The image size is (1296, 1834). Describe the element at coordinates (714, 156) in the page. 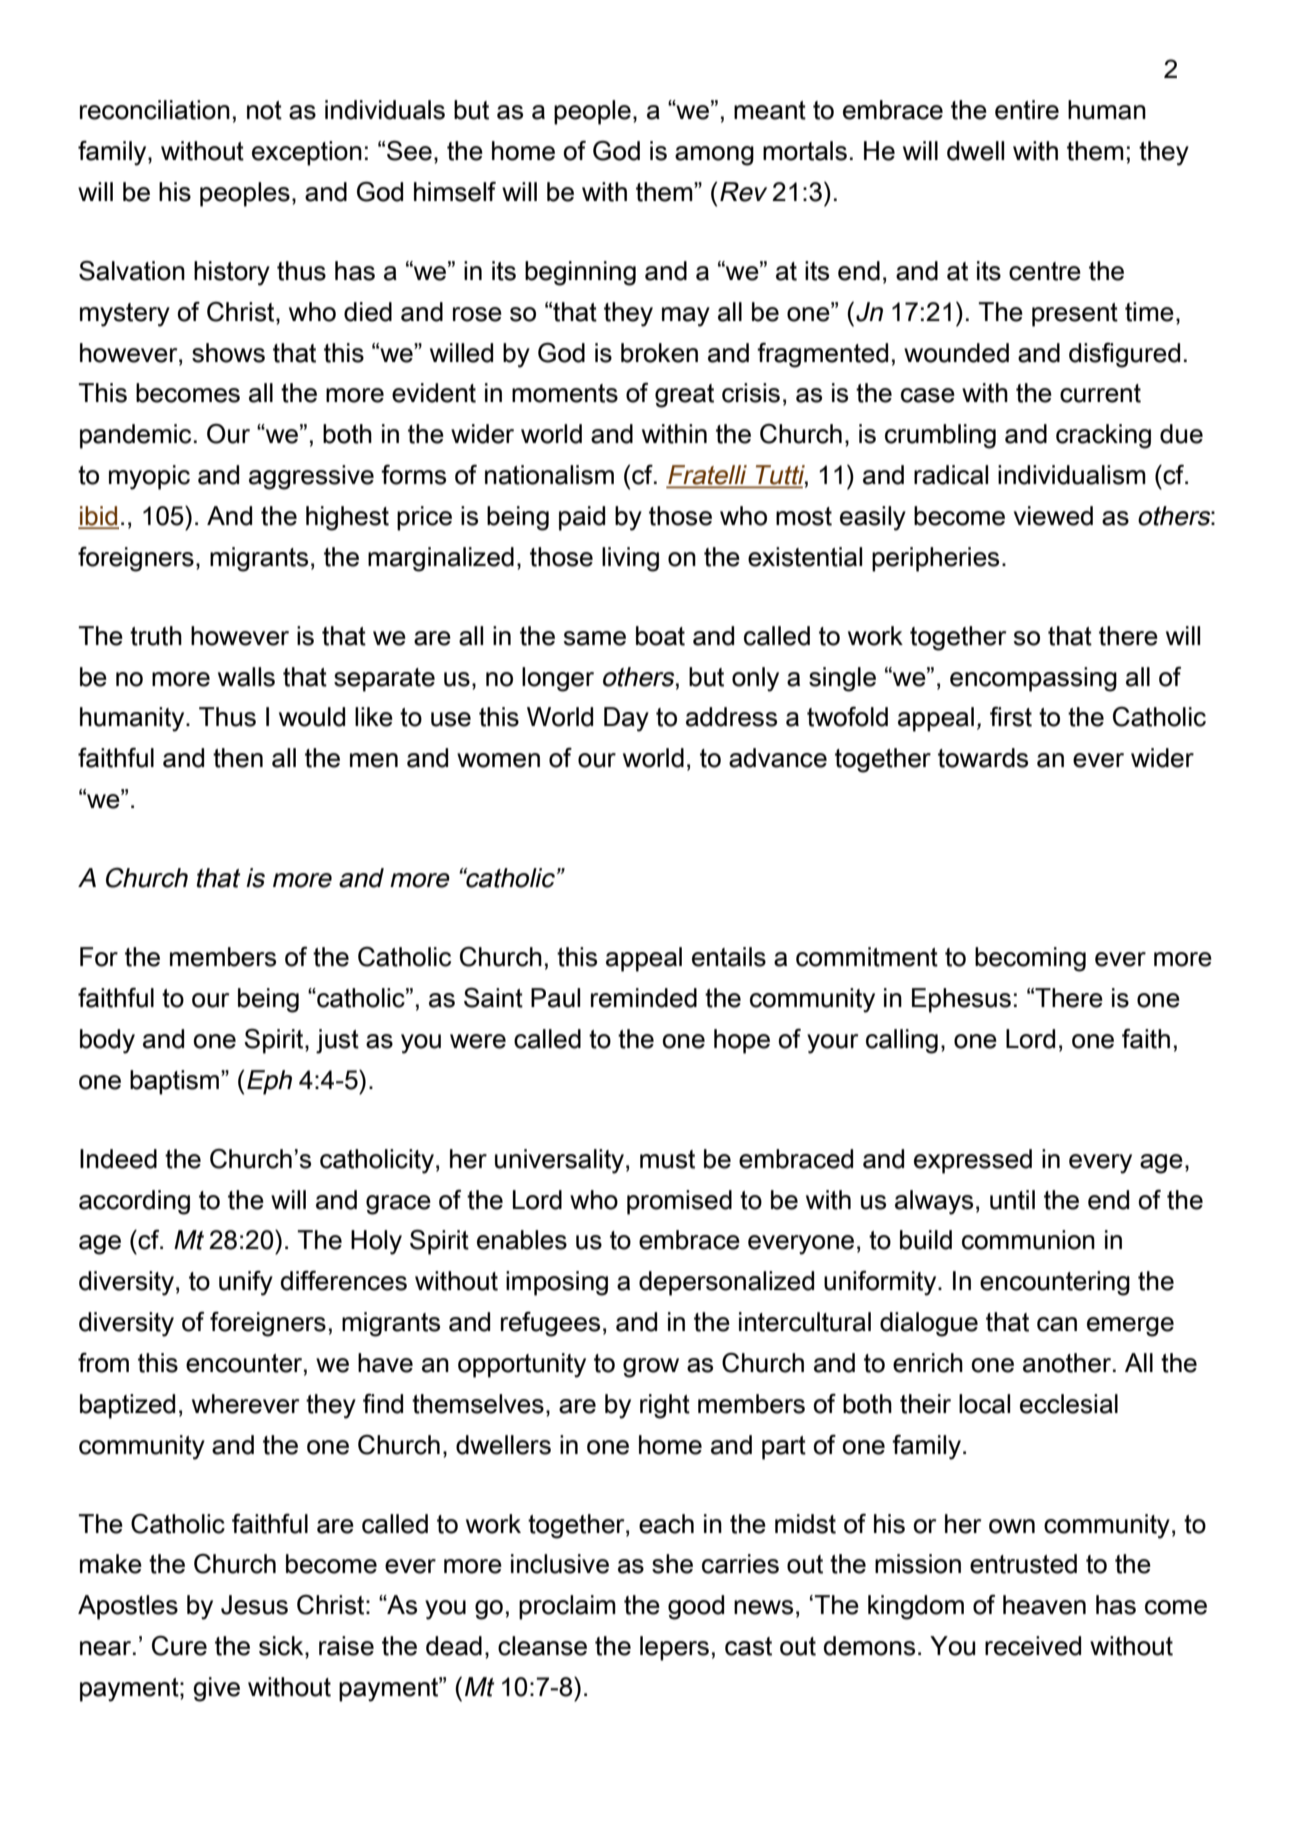

I see `among` at that location.
